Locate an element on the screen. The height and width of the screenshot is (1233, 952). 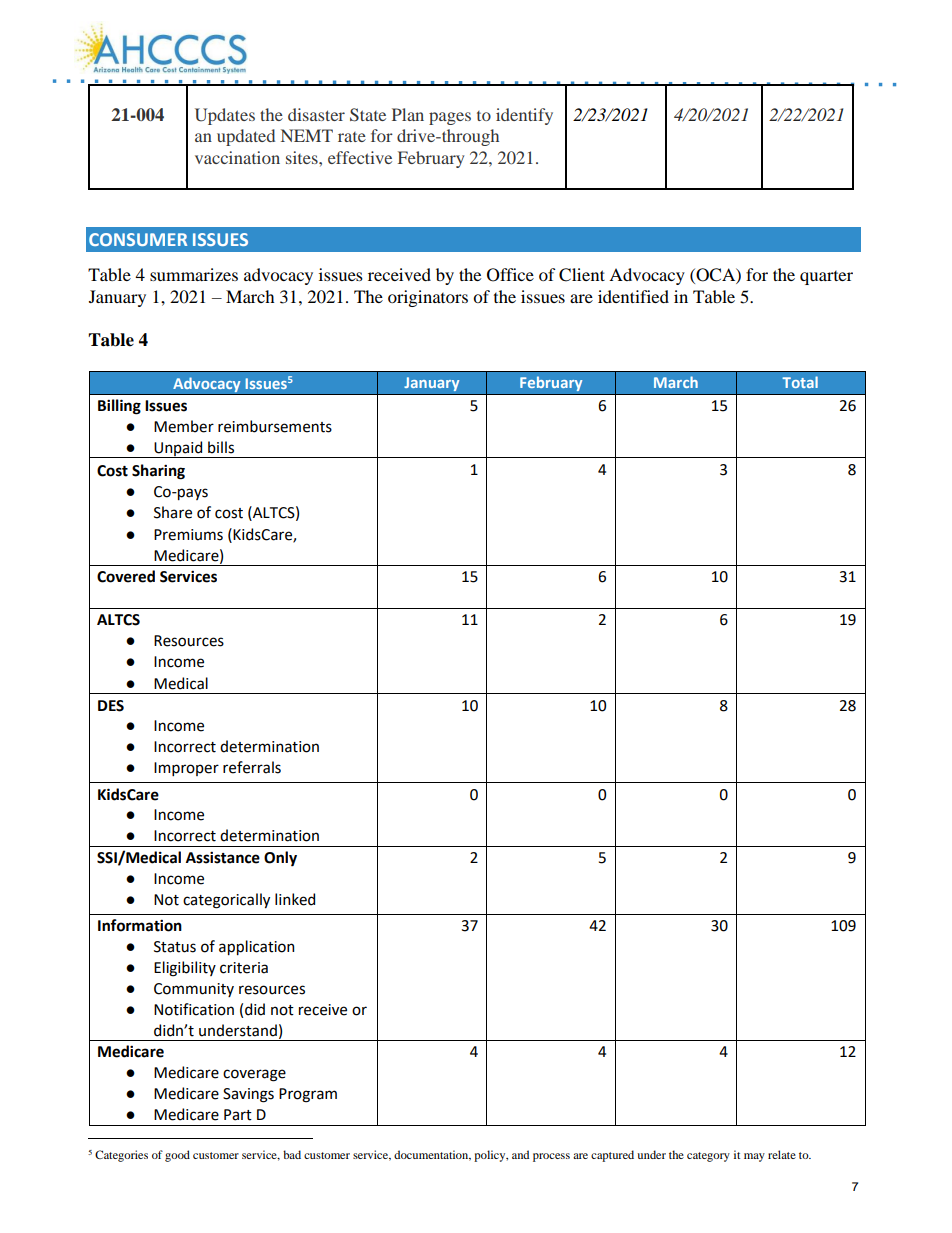
pages is located at coordinates (450, 118).
